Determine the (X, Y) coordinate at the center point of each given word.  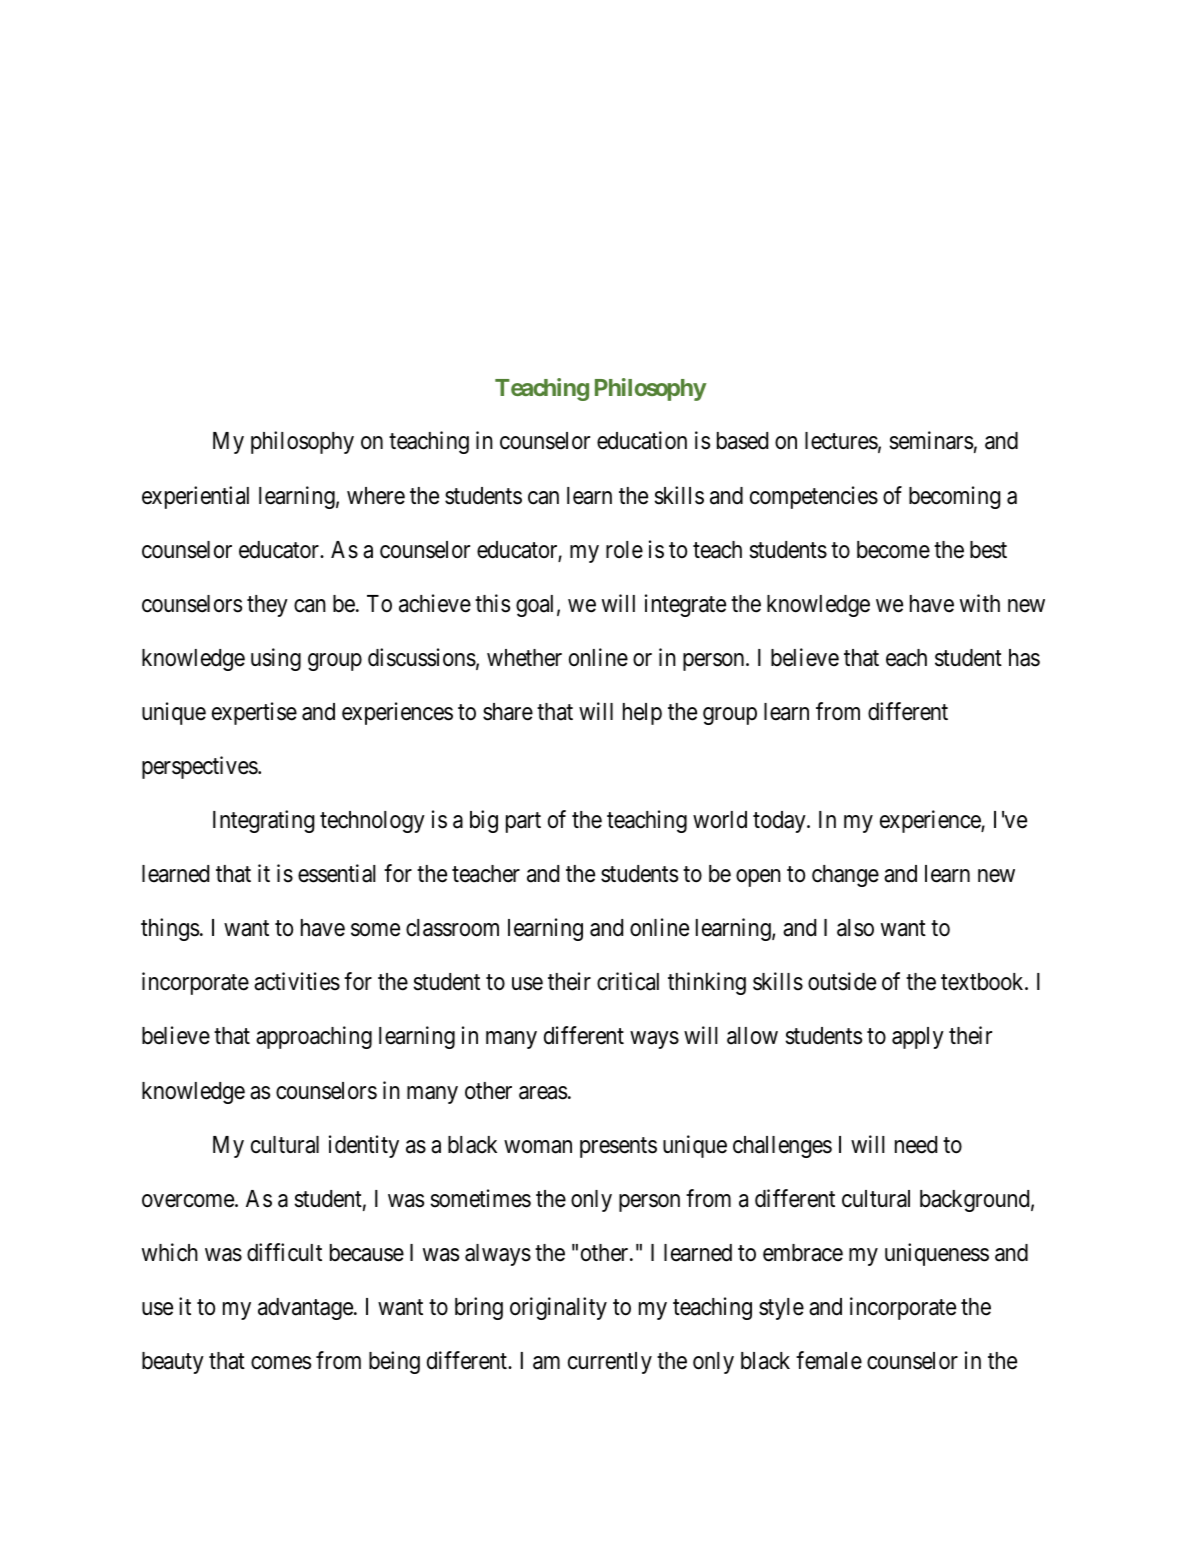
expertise (254, 713)
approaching (314, 1037)
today (780, 822)
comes (281, 1363)
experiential (195, 497)
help (642, 714)
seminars (931, 440)
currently (610, 1363)
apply (918, 1038)
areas (543, 1093)
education (642, 440)
